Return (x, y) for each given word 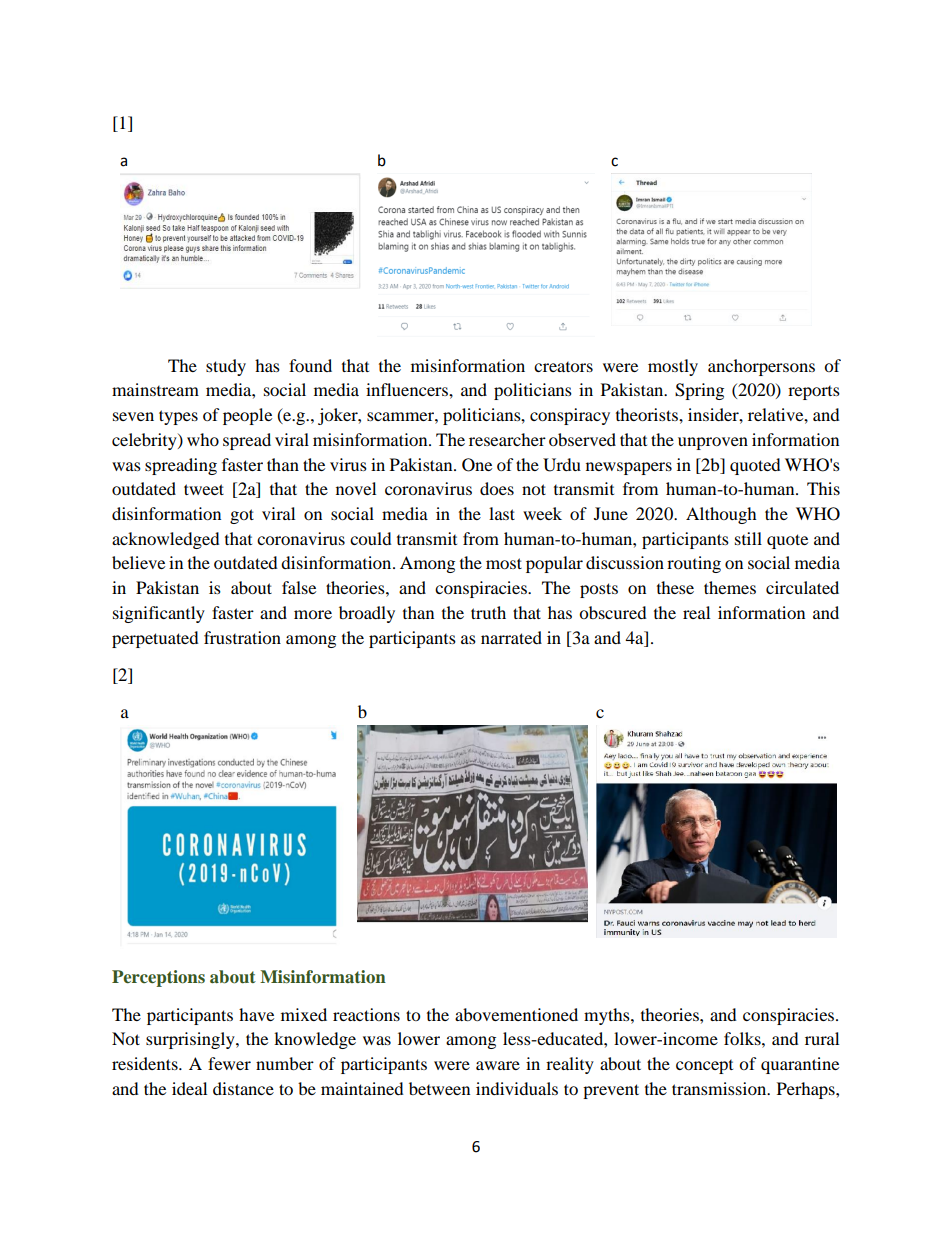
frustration (242, 637)
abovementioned (516, 1014)
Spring (699, 391)
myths (608, 1016)
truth (488, 612)
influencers (408, 389)
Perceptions (158, 978)
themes (730, 587)
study (226, 367)
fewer (229, 1063)
